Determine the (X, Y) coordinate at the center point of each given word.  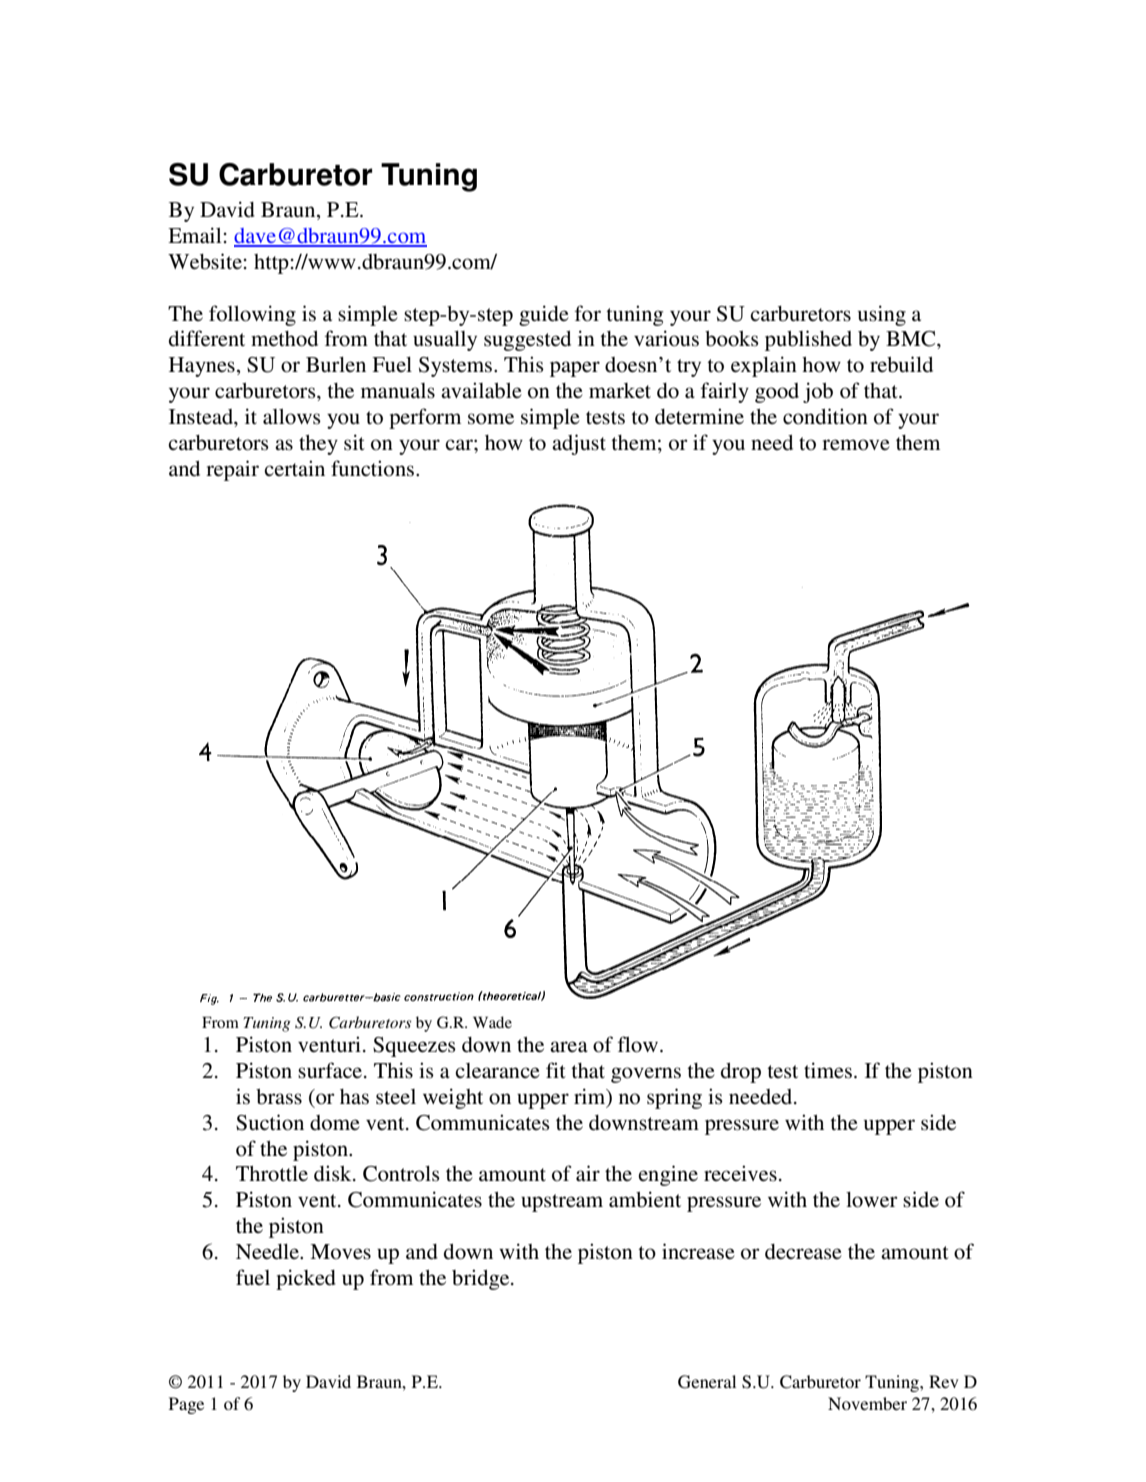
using (882, 315)
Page (186, 1405)
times (828, 1070)
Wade (492, 1022)
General (707, 1382)
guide (544, 315)
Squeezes (414, 1047)
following (252, 315)
